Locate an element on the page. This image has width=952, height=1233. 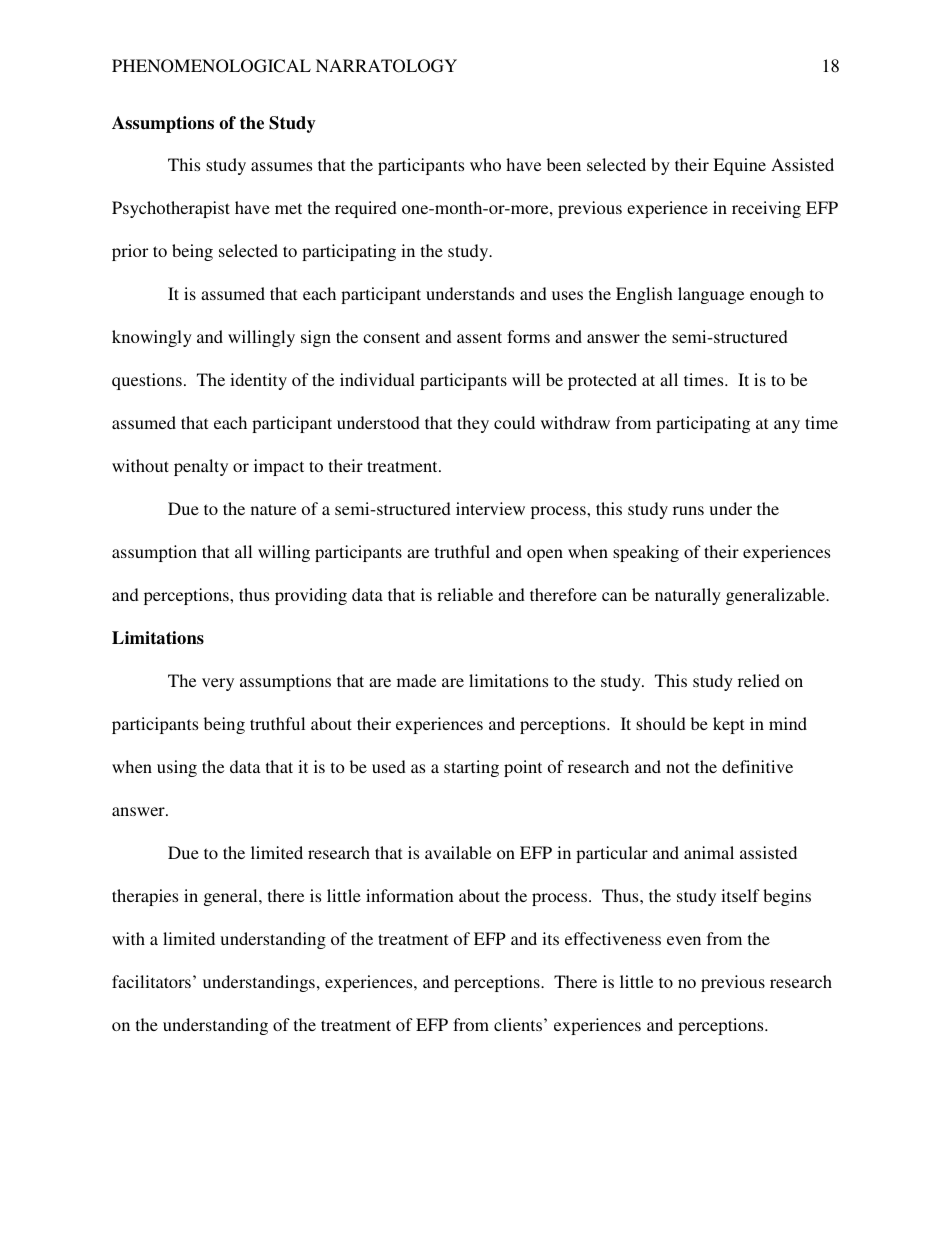
facilitators is located at coordinates (151, 981).
